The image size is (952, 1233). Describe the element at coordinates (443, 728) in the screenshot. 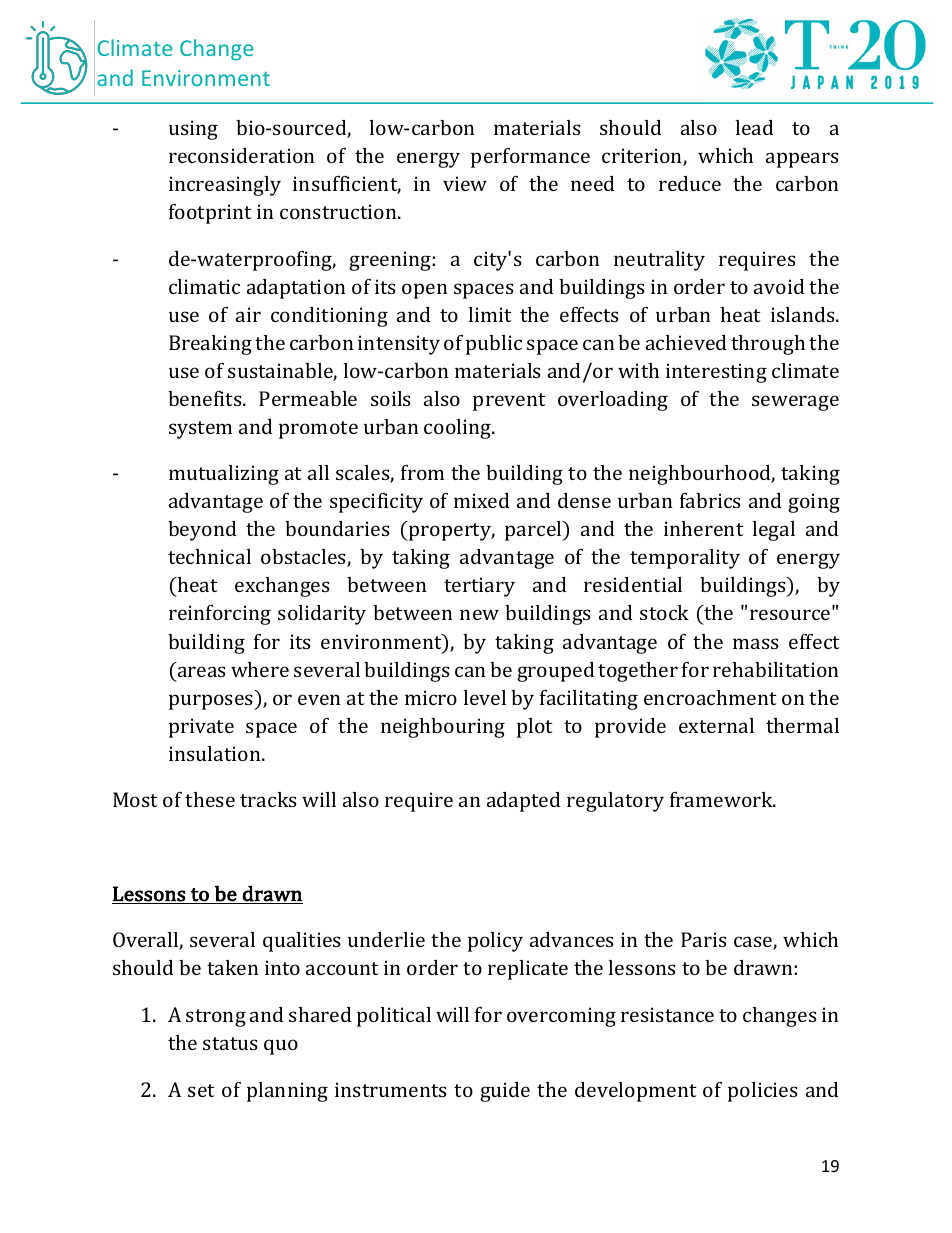

I see `neighbouring` at that location.
